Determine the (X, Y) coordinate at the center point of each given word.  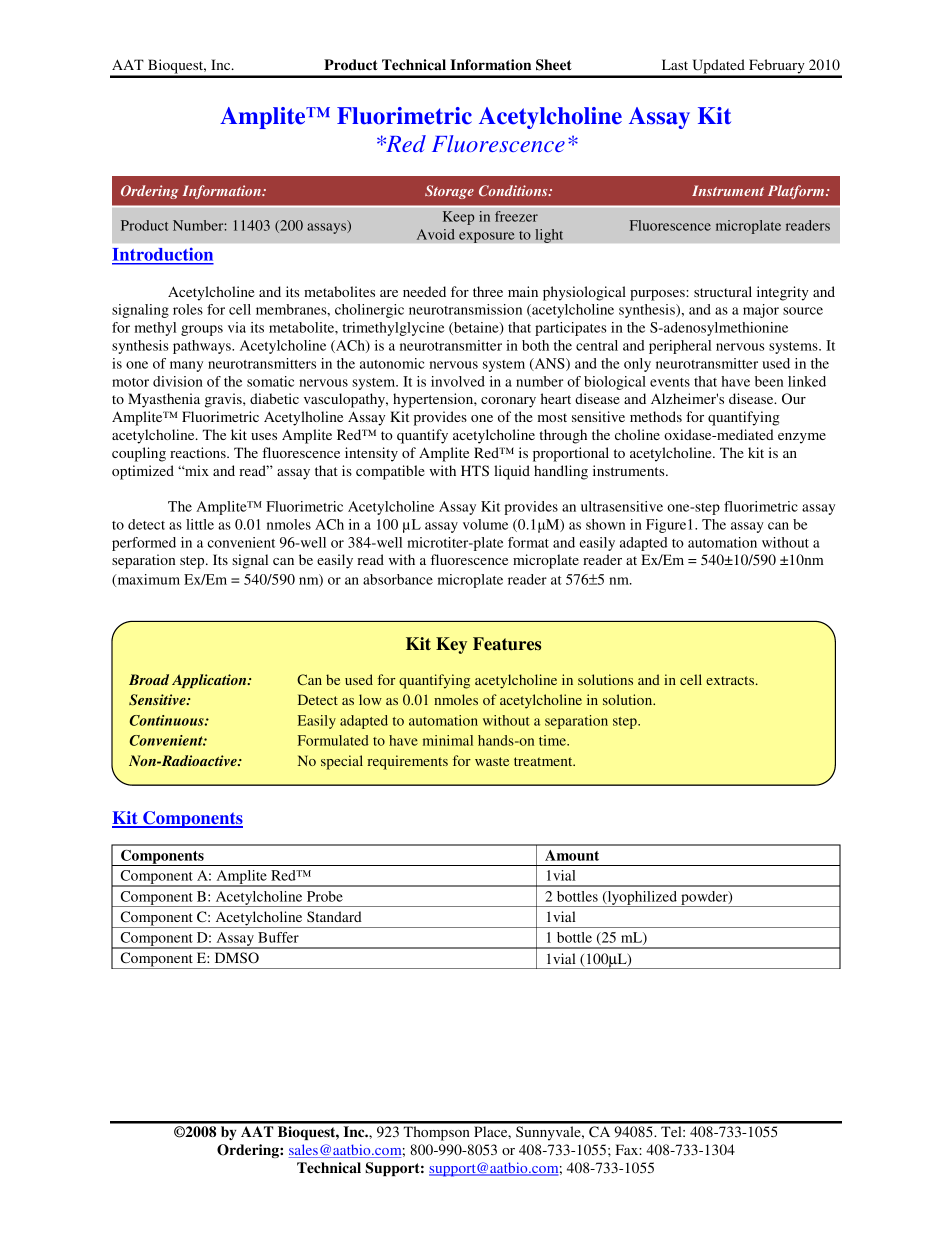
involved (458, 381)
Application (210, 681)
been (769, 381)
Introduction (163, 255)
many (186, 366)
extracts (731, 680)
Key (451, 645)
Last (675, 64)
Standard (334, 916)
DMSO (237, 958)
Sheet (554, 65)
